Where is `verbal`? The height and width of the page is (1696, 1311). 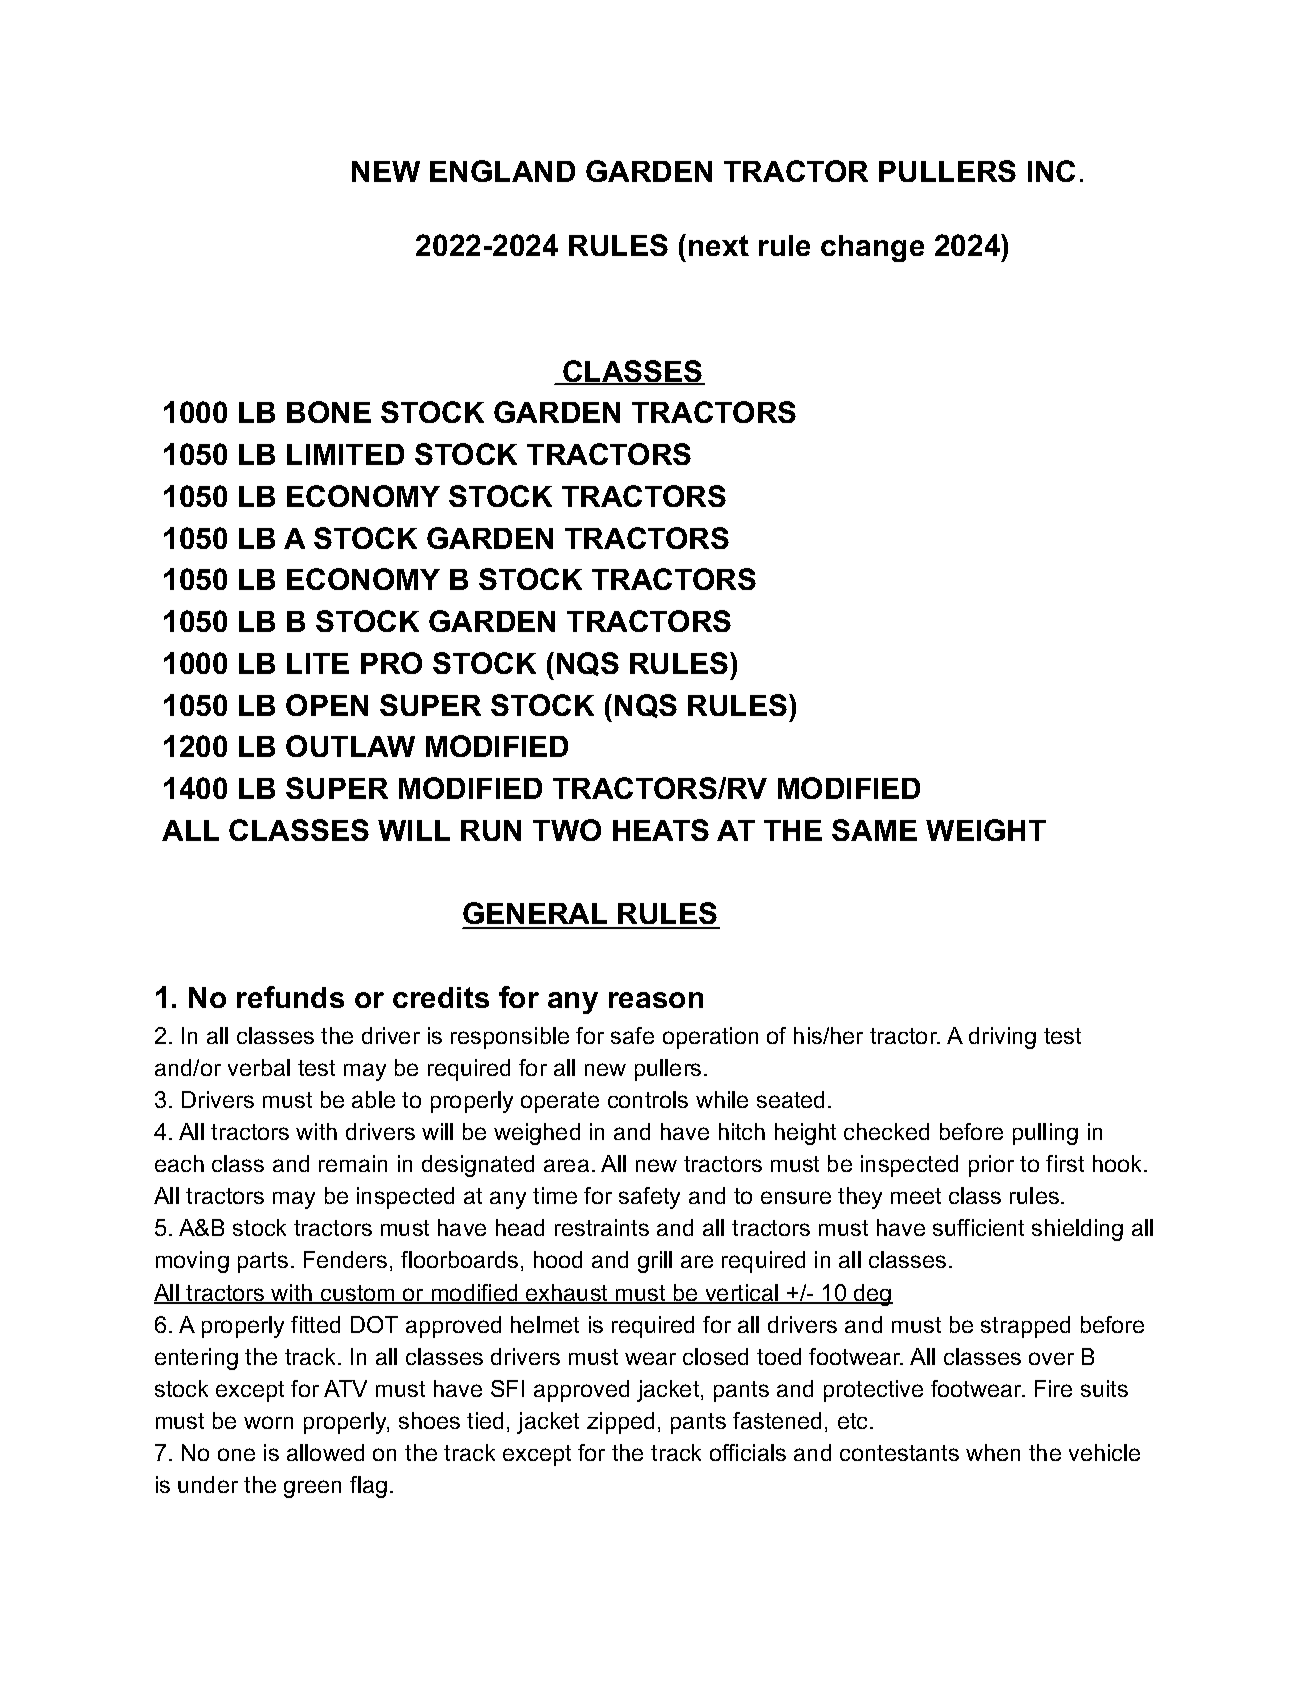 verbal is located at coordinates (259, 1067).
